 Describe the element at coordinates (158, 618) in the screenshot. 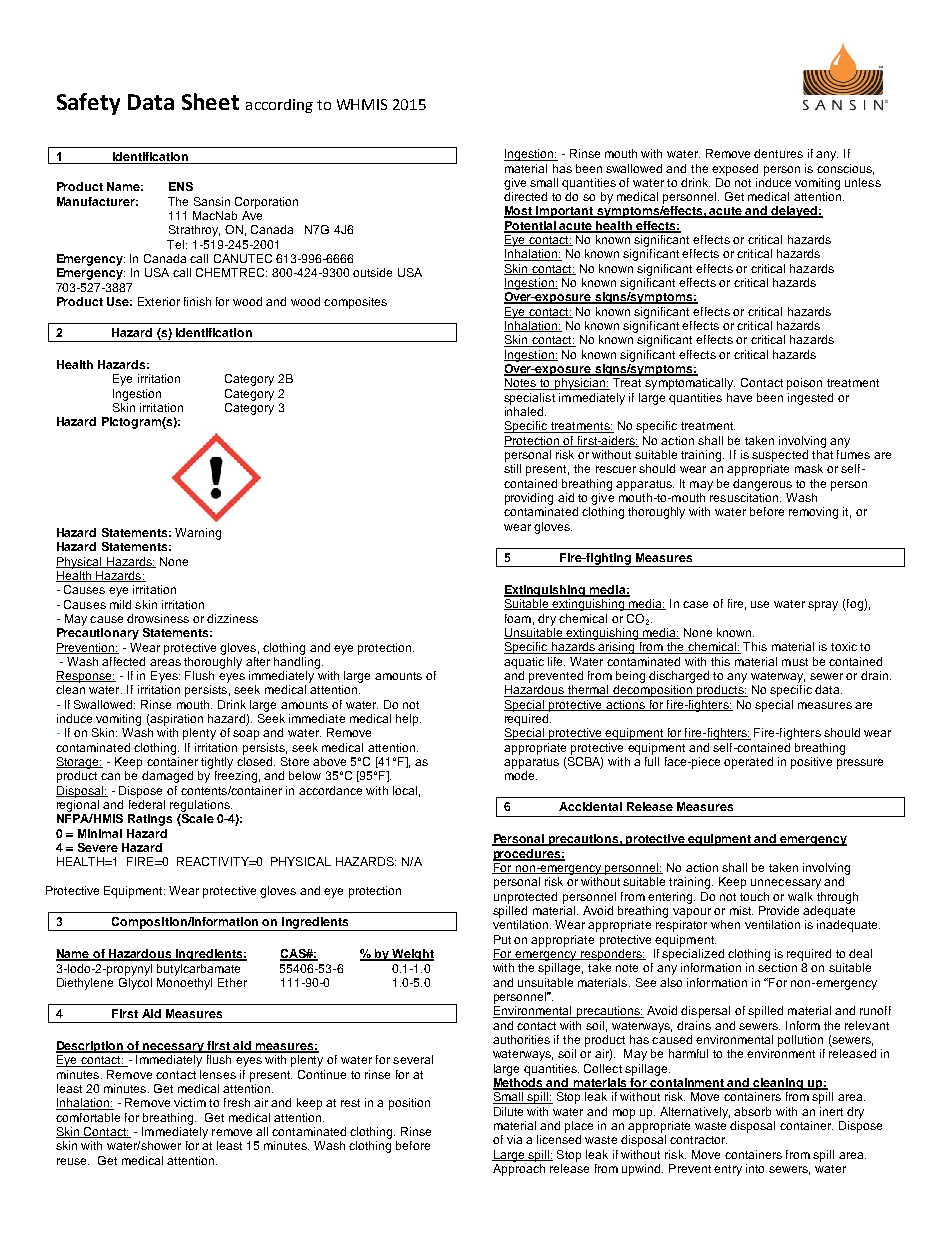

I see `drowsiness` at that location.
